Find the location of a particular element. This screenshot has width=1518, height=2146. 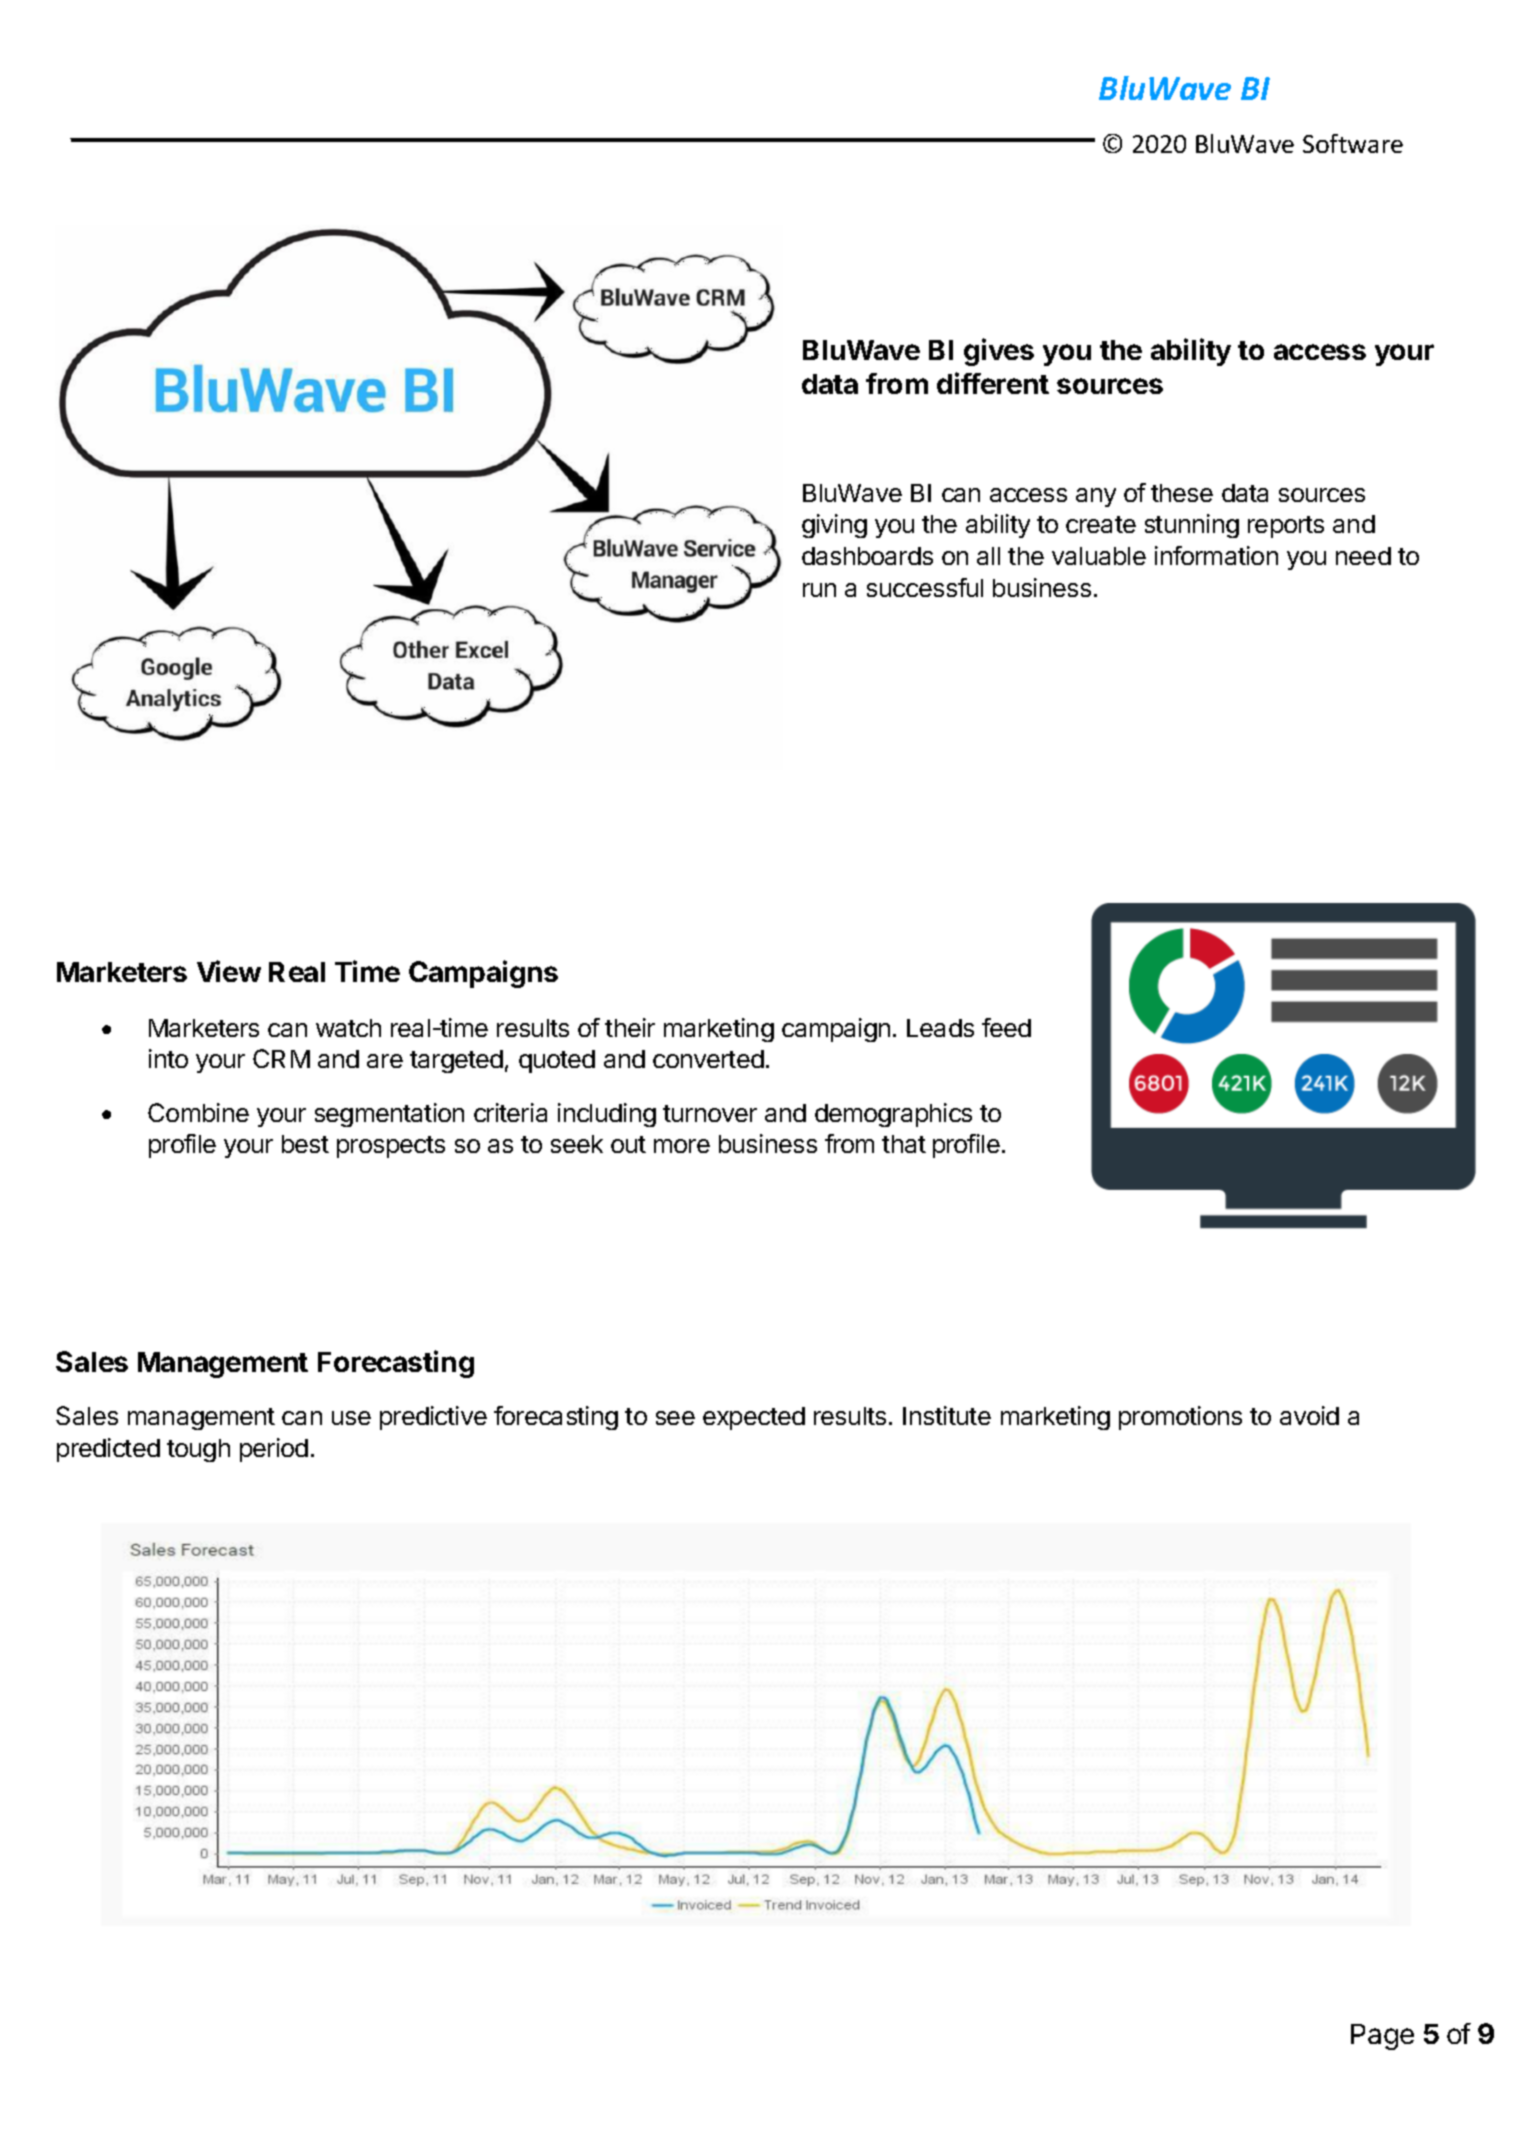

avoid is located at coordinates (1309, 1415).
